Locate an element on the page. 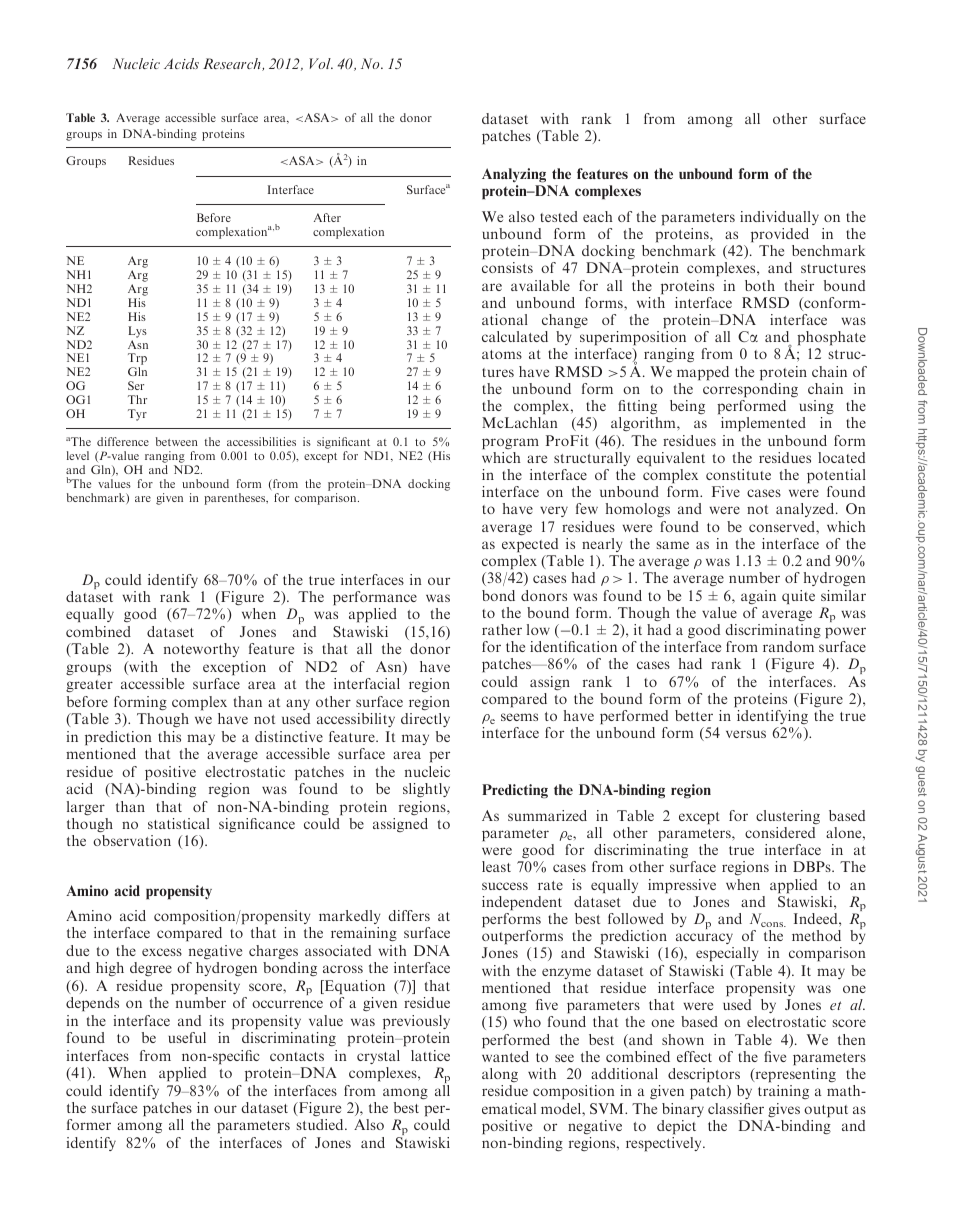 This page has height=1232, width=953. expected is located at coordinates (530, 545).
